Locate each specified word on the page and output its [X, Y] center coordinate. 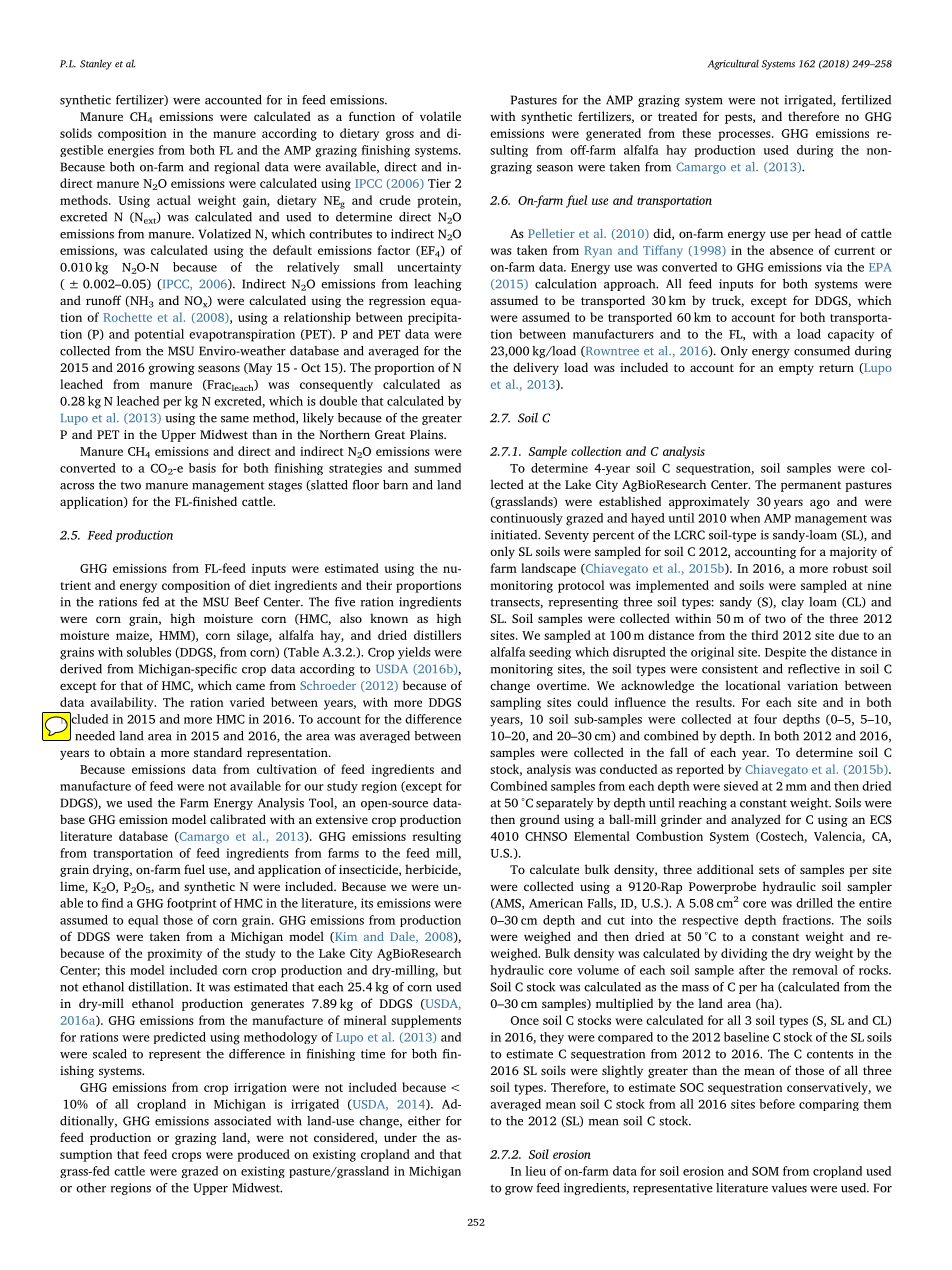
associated [242, 1121]
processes [745, 136]
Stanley [96, 64]
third [764, 635]
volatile [440, 116]
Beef [247, 602]
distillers [437, 635]
